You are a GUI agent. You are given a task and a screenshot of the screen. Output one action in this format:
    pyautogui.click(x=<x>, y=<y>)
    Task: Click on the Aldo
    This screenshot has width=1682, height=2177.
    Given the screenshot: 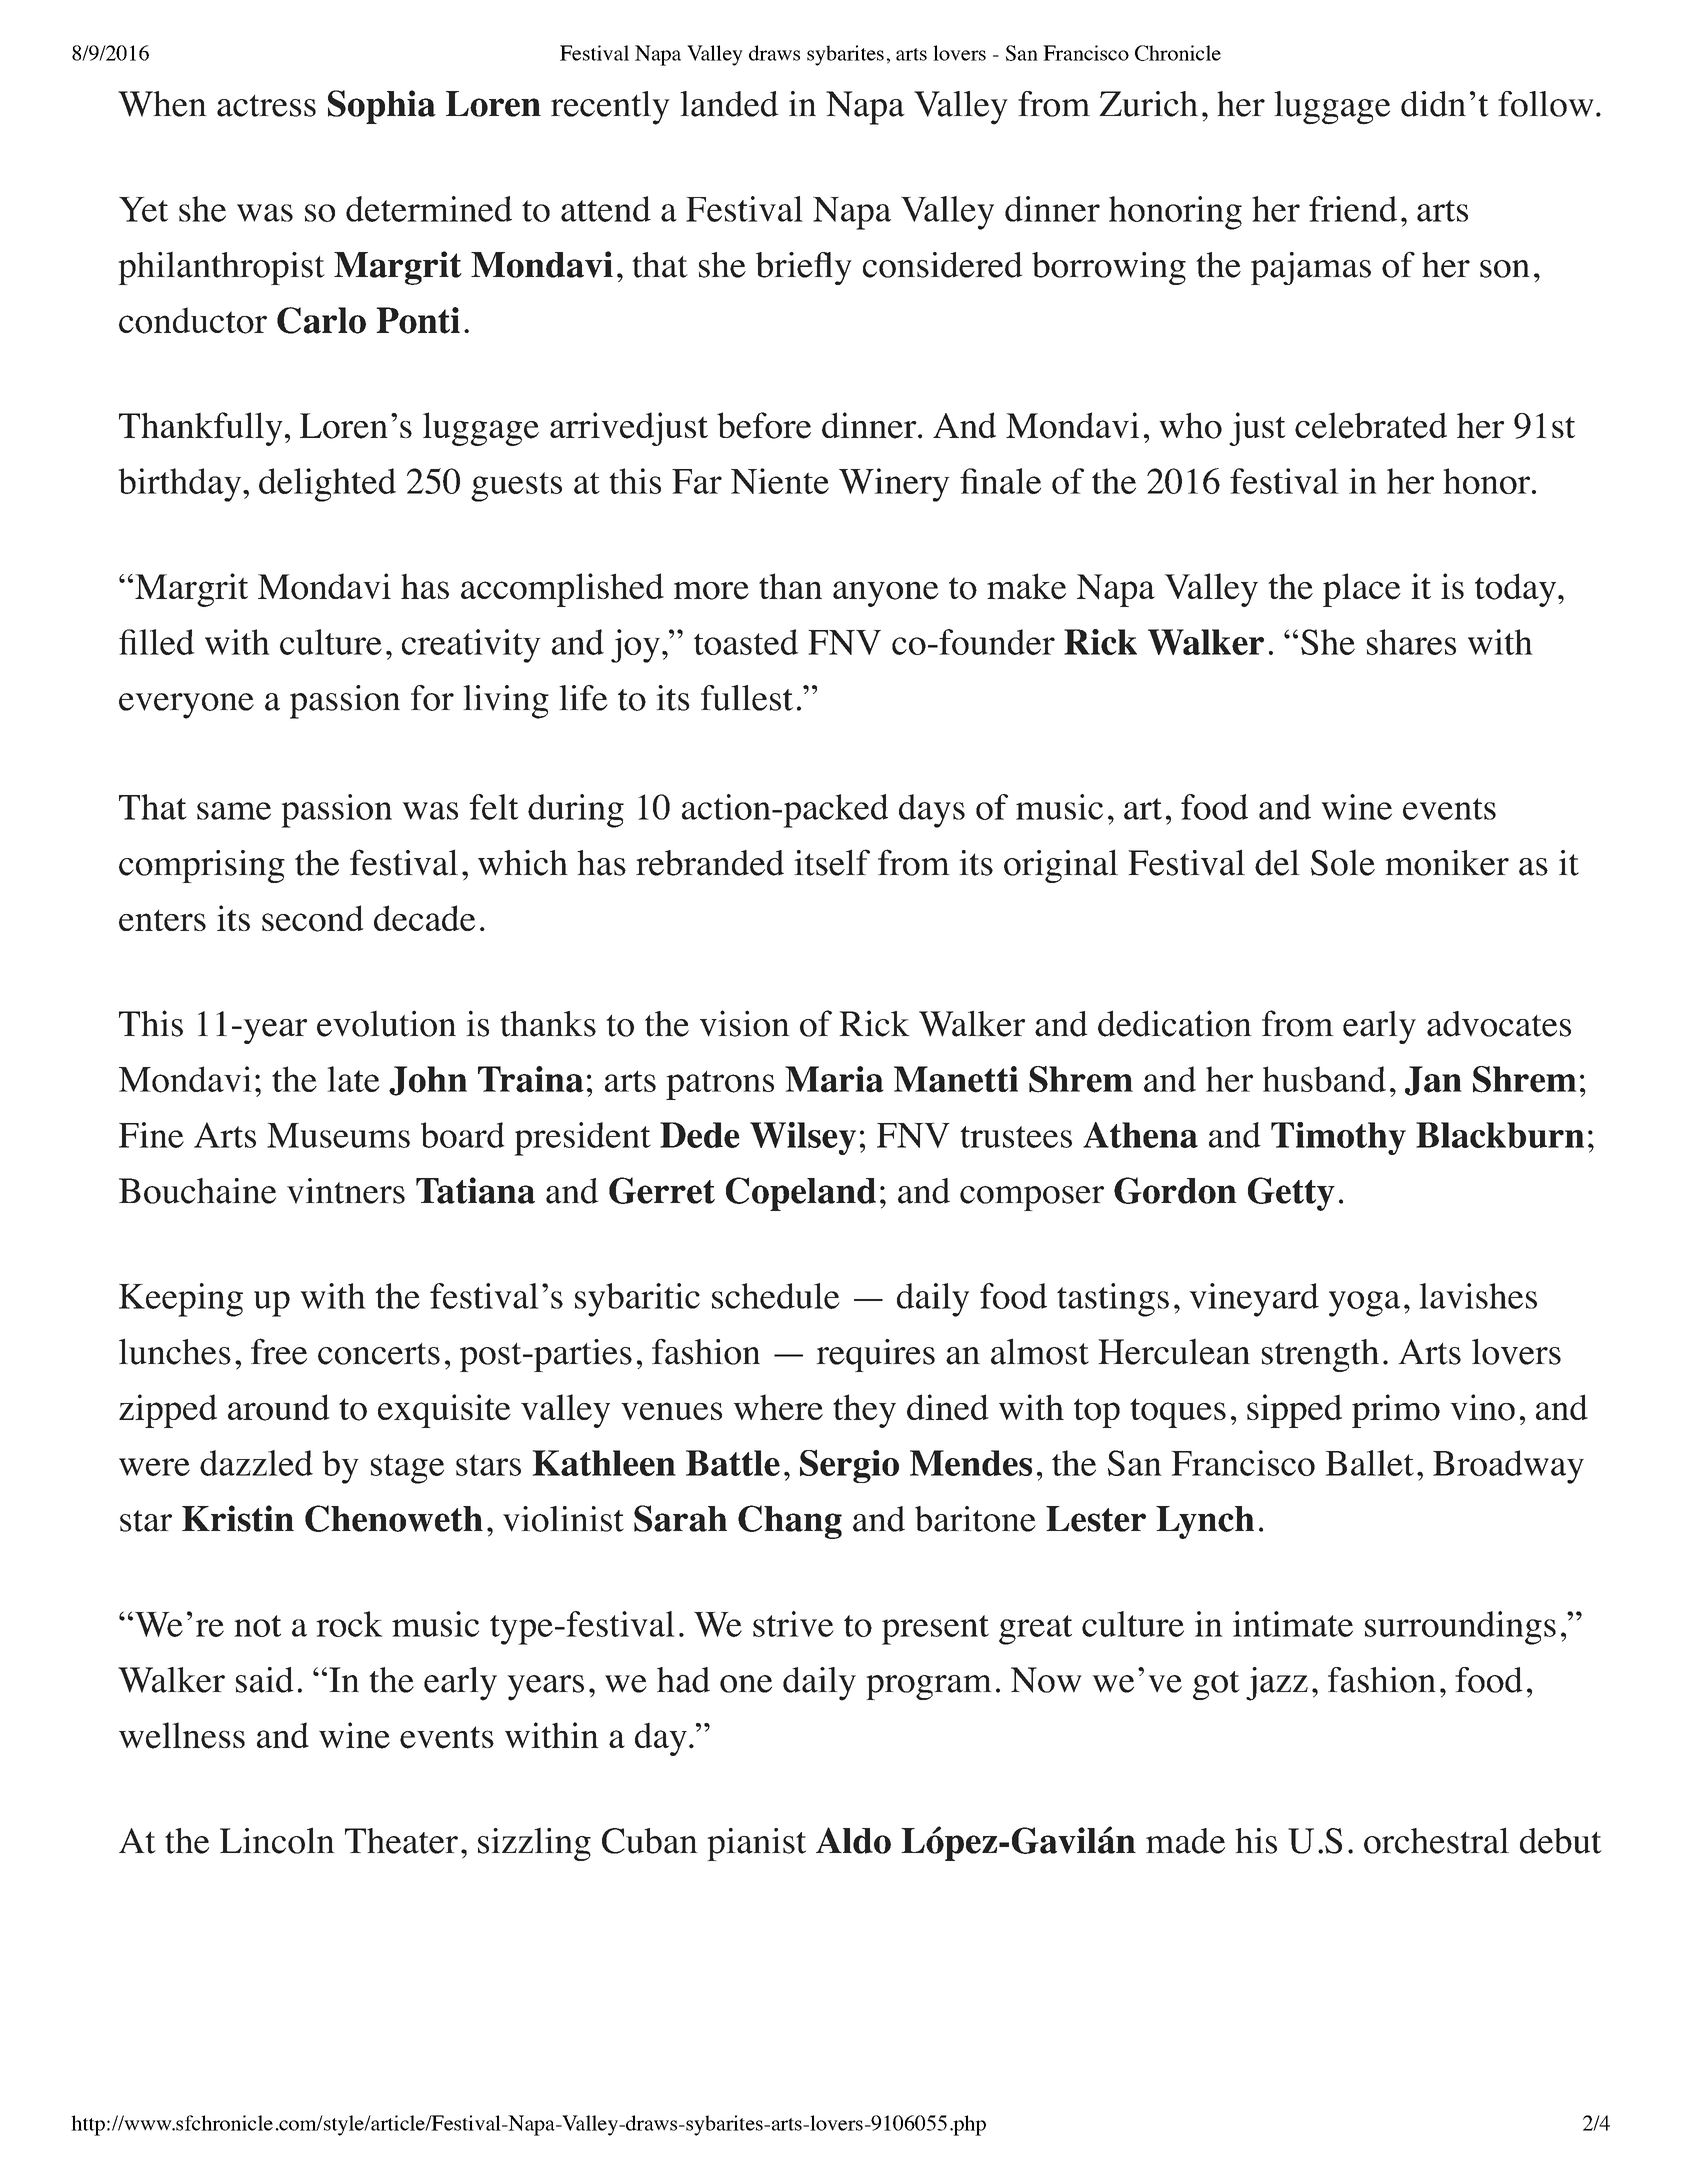 What is the action you would take?
    pyautogui.click(x=853, y=1840)
